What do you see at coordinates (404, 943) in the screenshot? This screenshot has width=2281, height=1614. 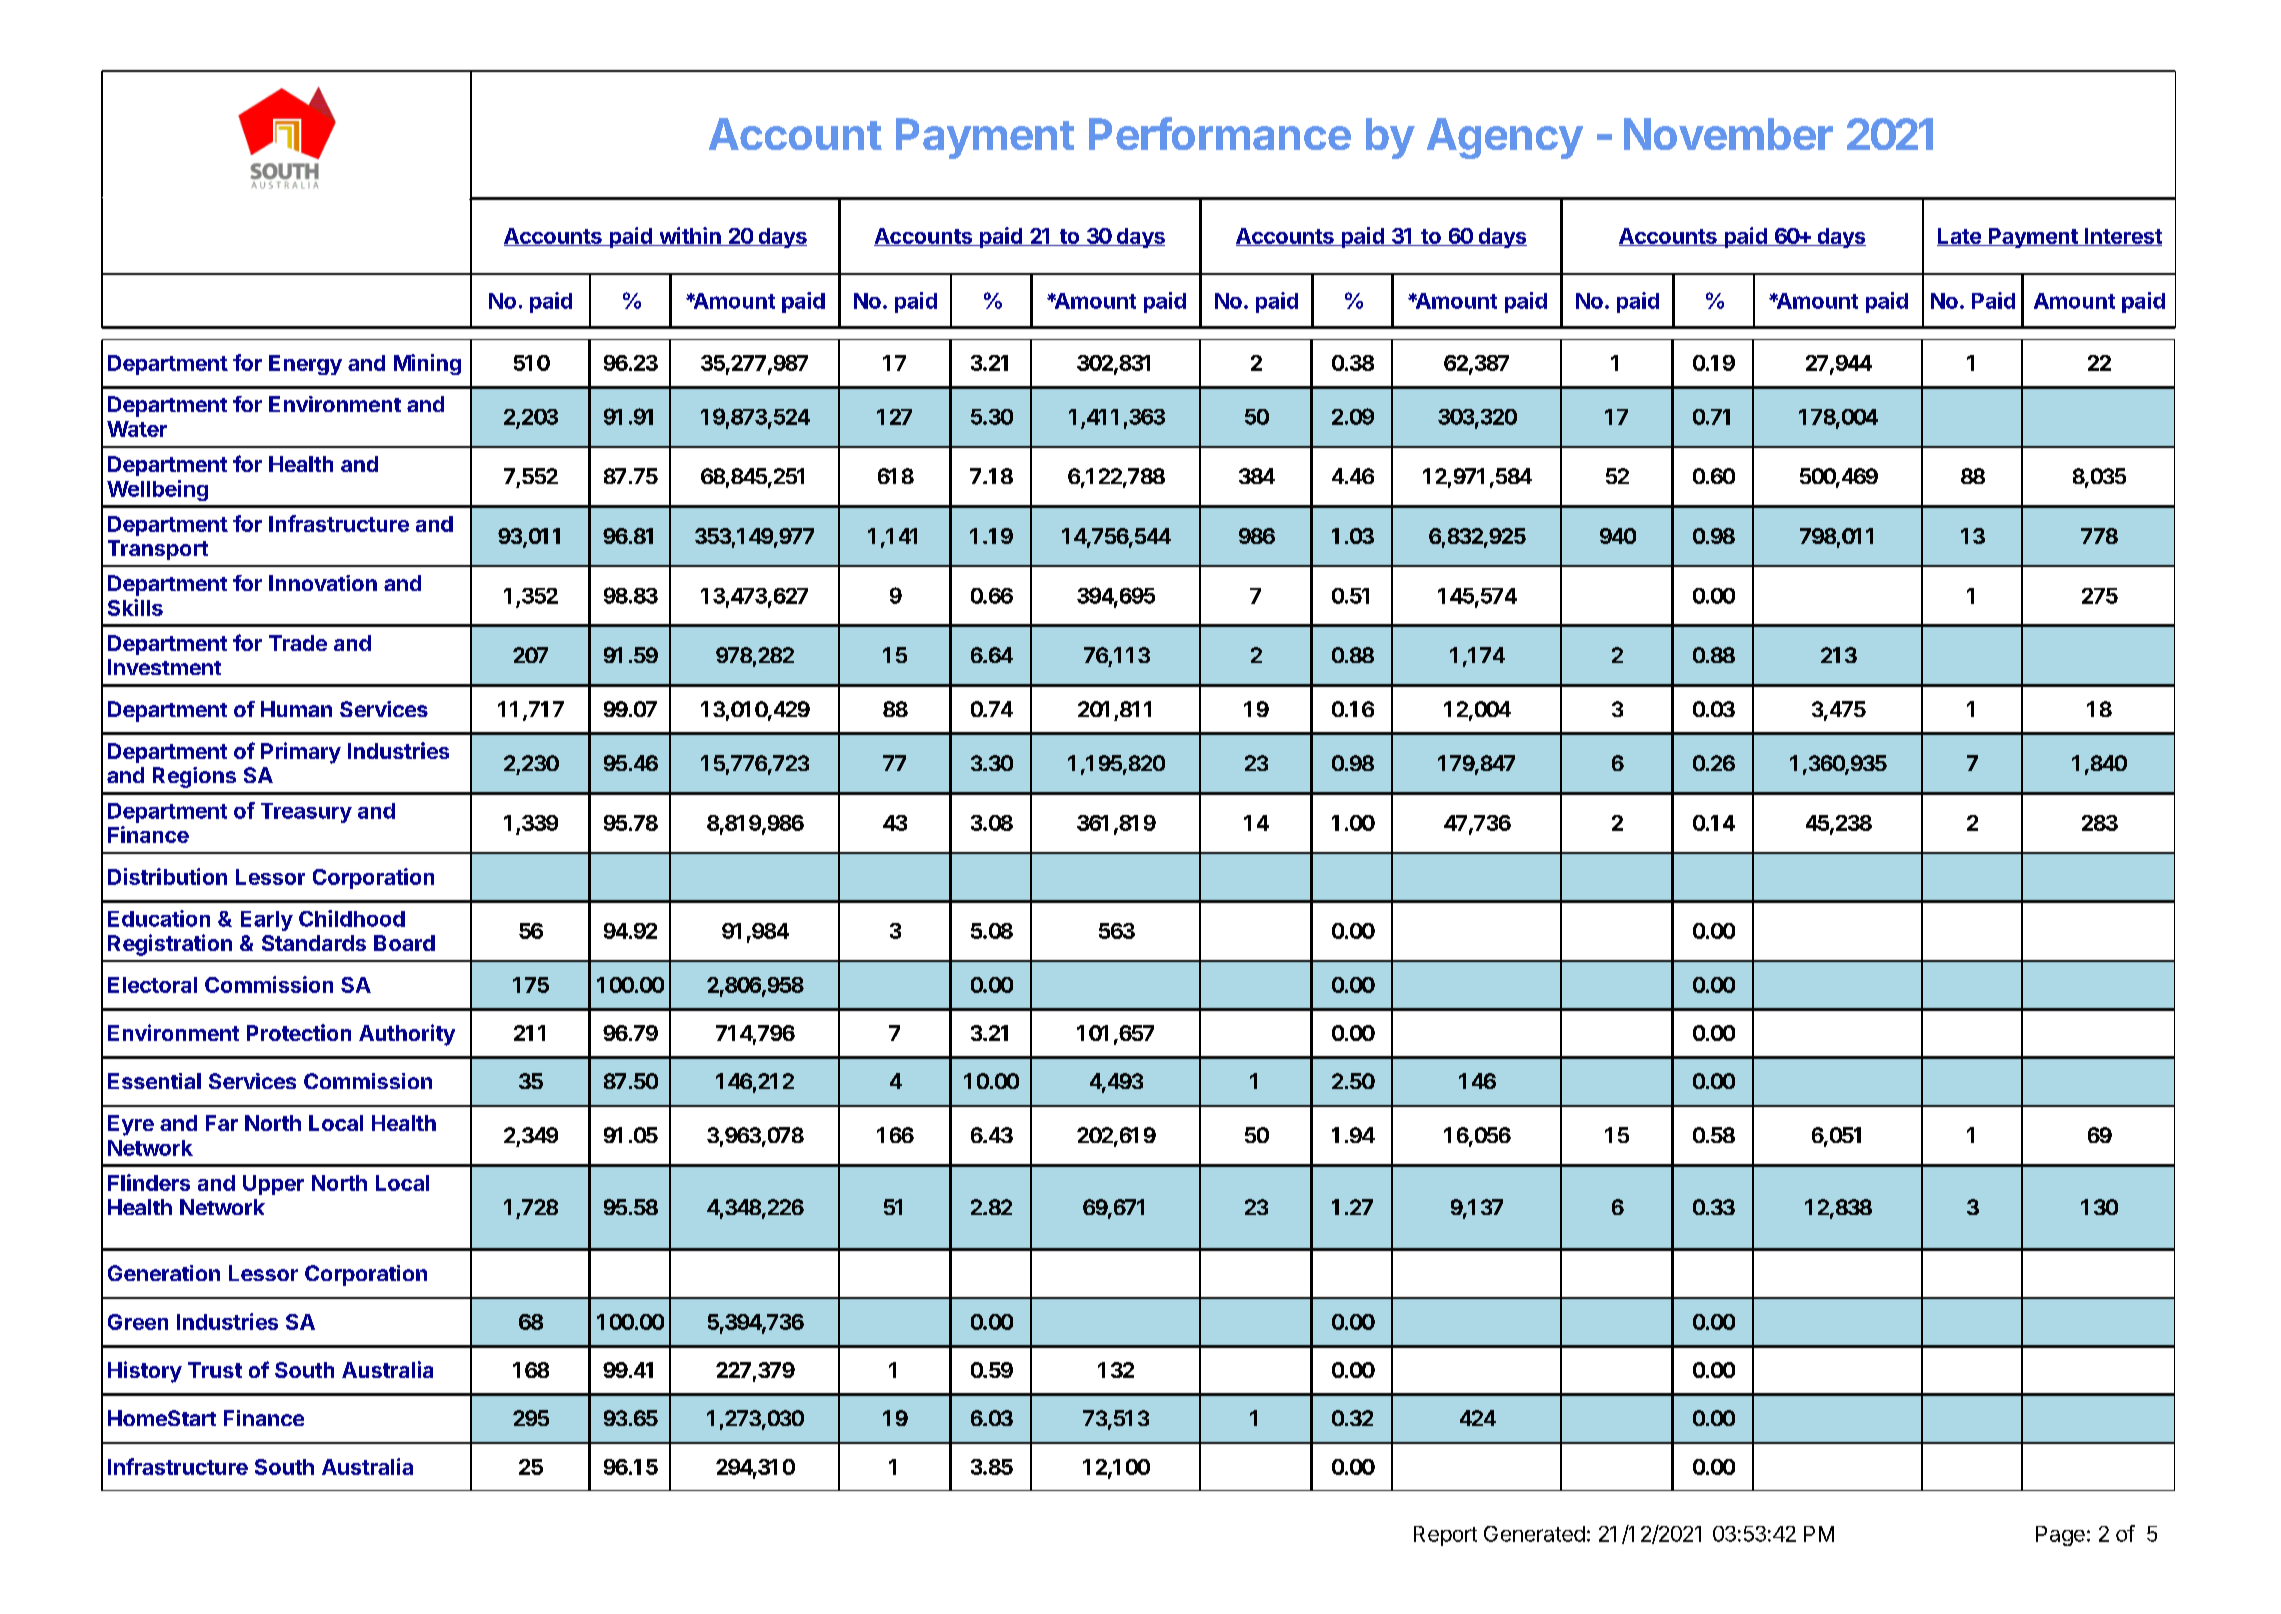 I see `Board` at bounding box center [404, 943].
